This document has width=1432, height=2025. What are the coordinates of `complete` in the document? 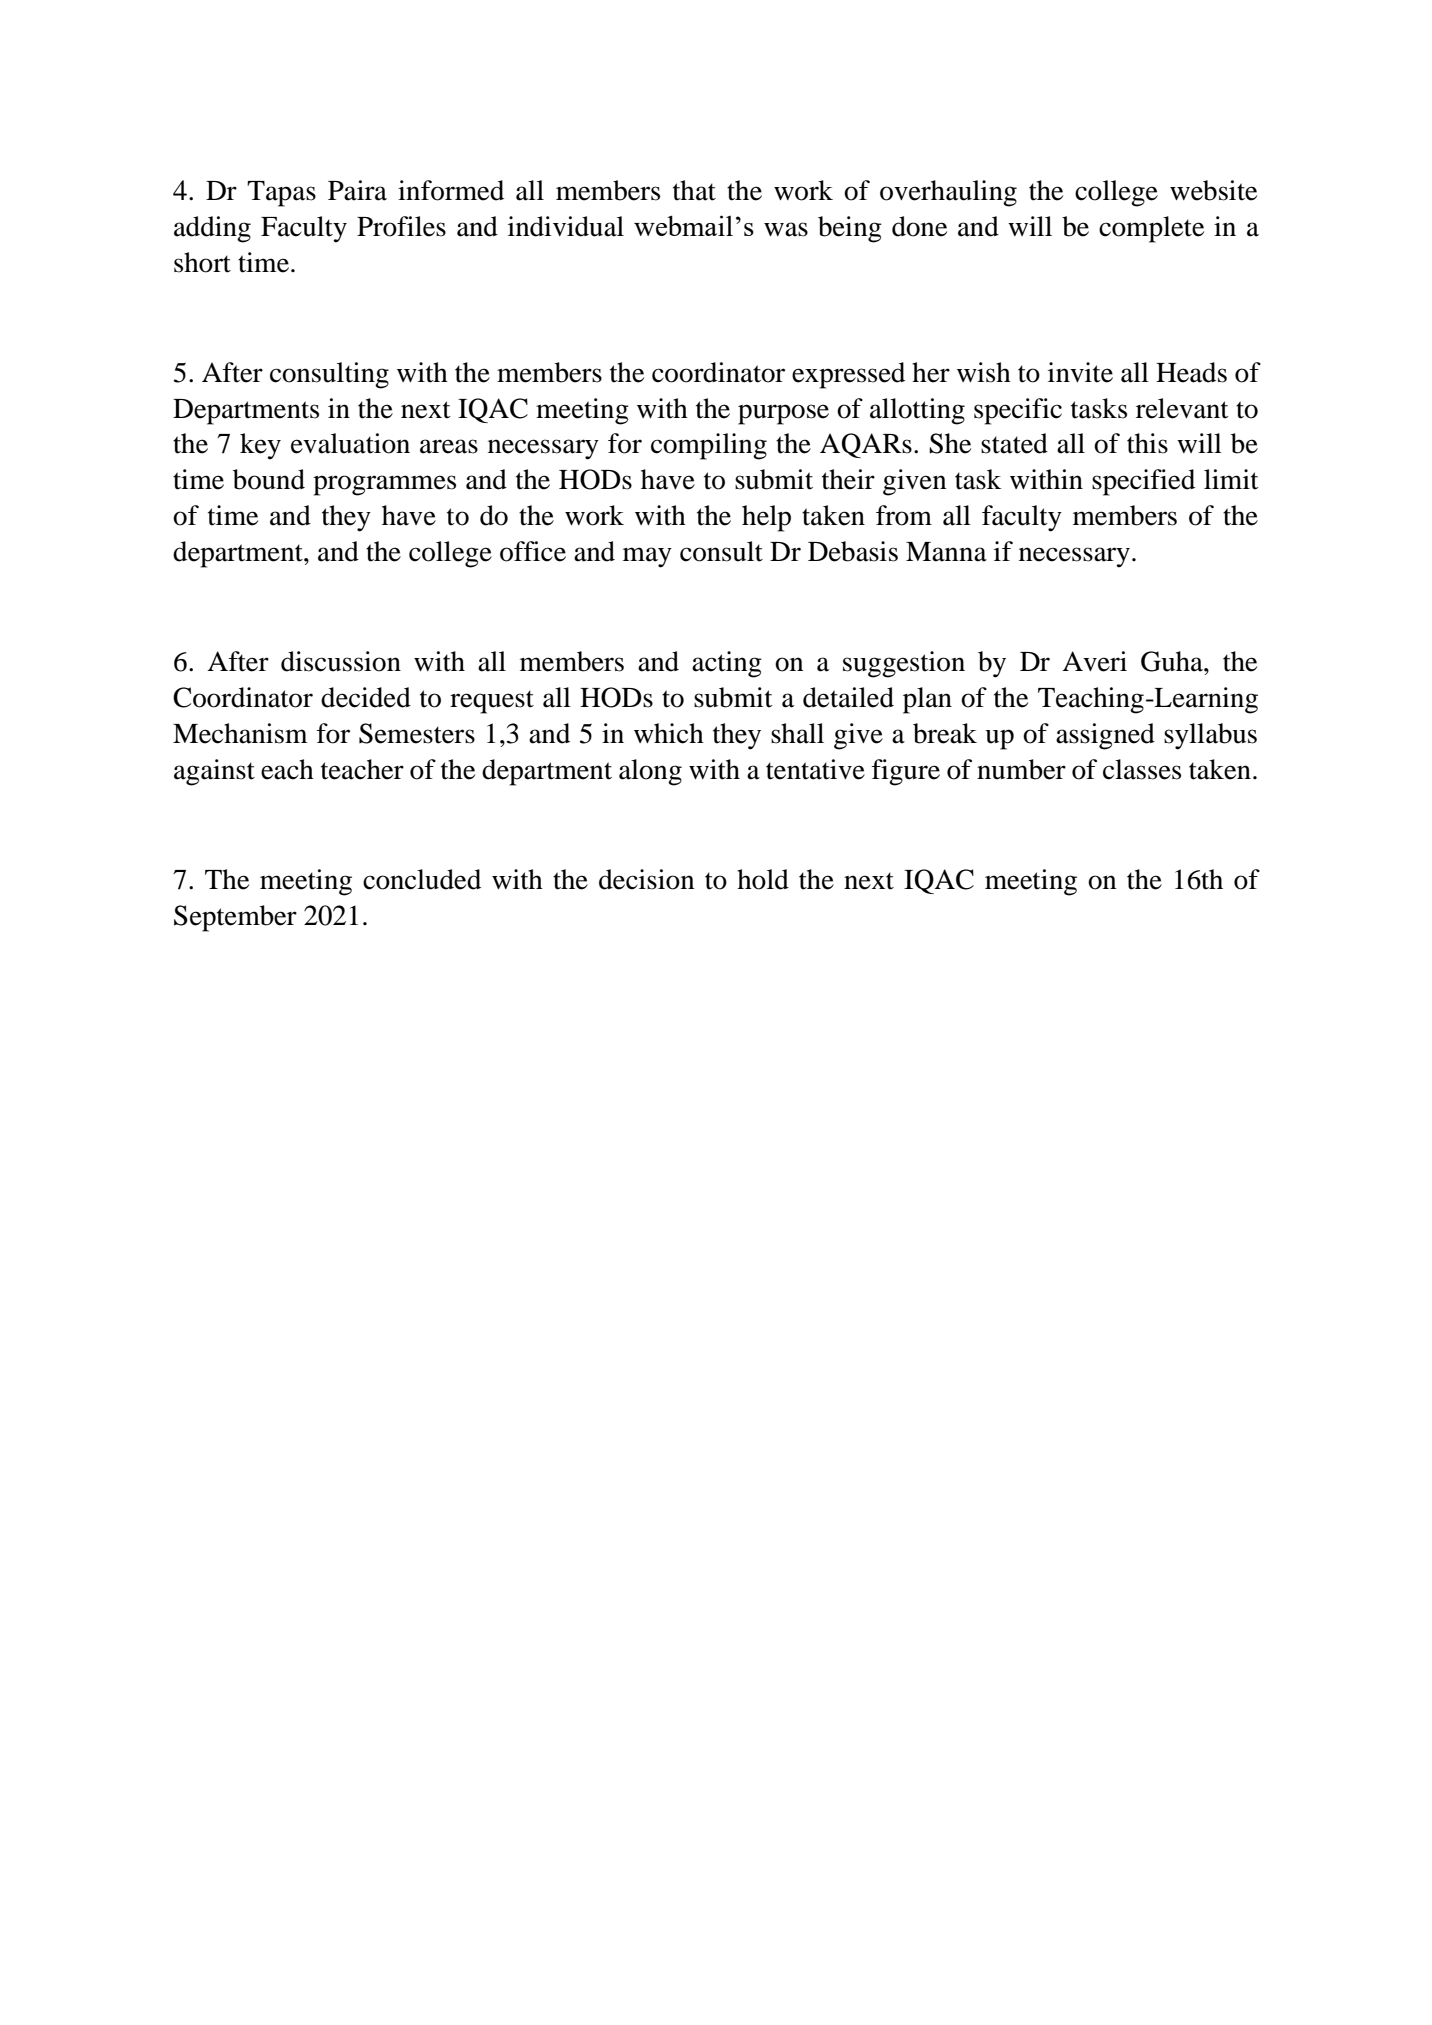 It's located at (1151, 229).
